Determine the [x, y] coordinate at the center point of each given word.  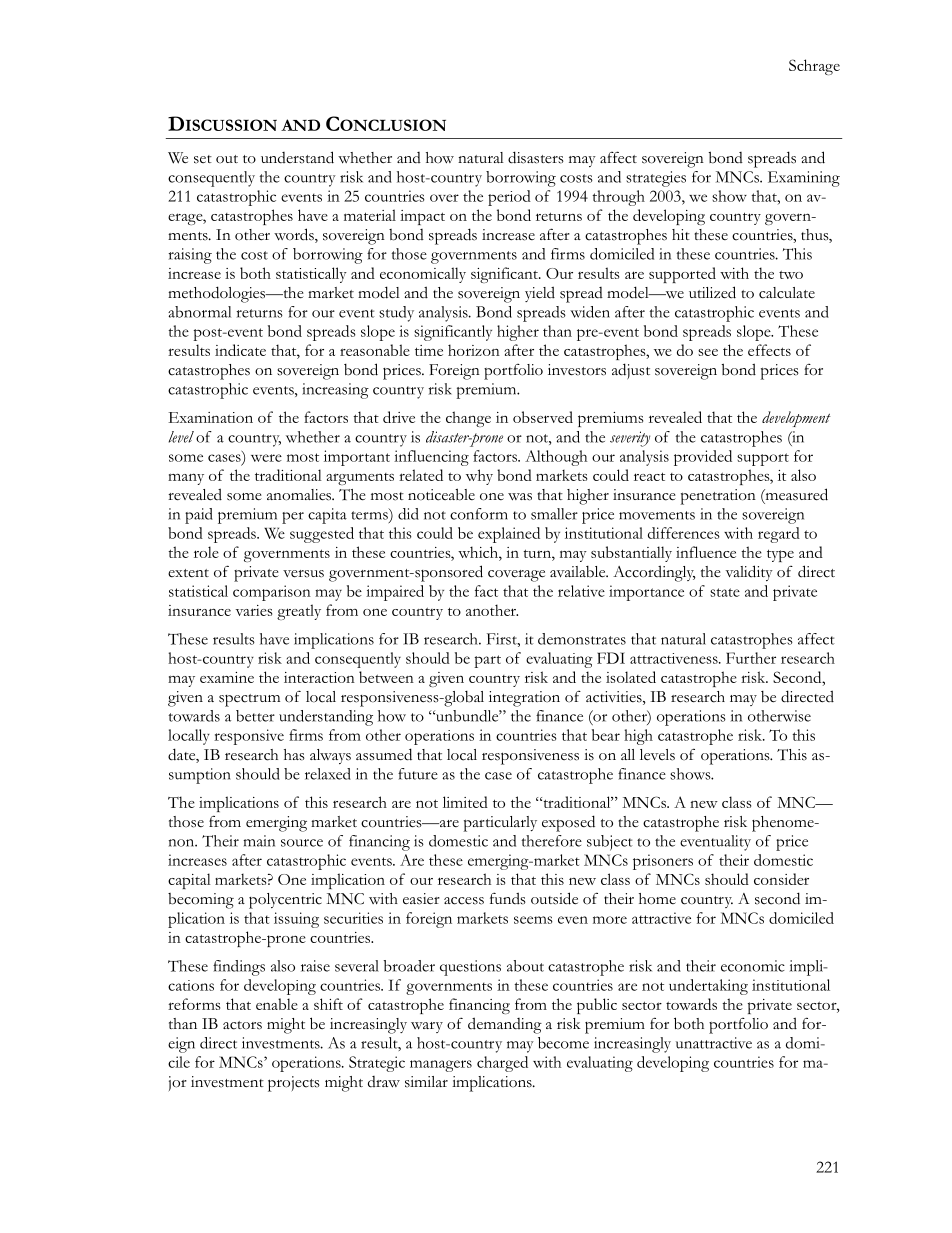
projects [294, 1084]
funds [508, 898]
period [509, 198]
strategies [656, 179]
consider [781, 879]
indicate [240, 350]
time [429, 350]
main [259, 841]
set [203, 159]
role [206, 552]
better [255, 716]
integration [524, 699]
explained [509, 535]
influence [706, 552]
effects [769, 350]
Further [751, 658]
